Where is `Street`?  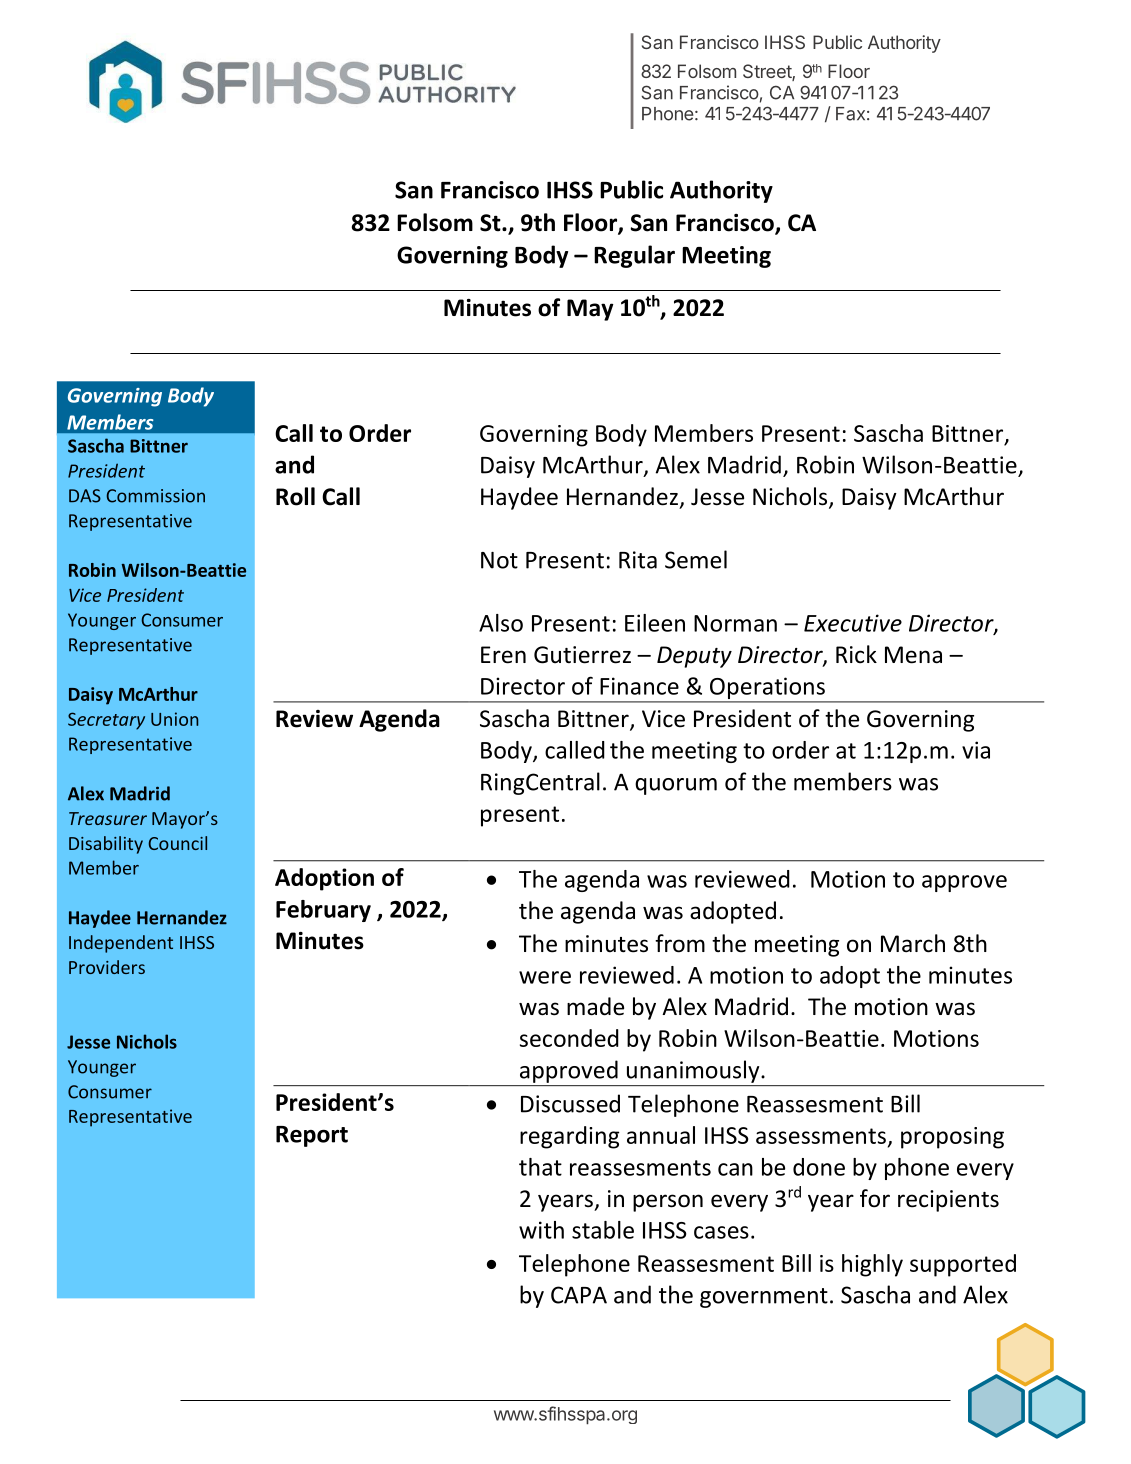
Street is located at coordinates (768, 72).
